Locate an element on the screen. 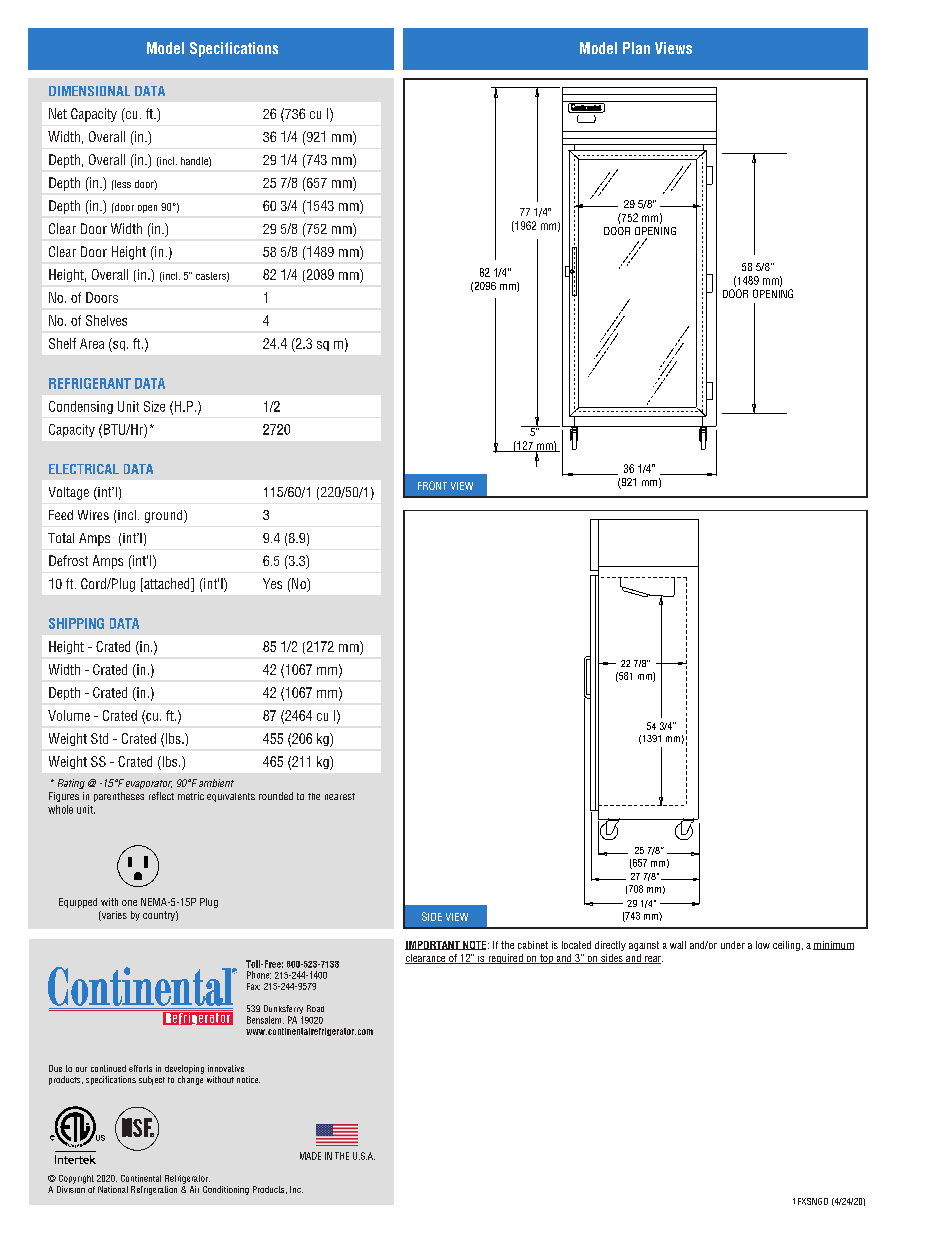  FRONT is located at coordinates (432, 485).
